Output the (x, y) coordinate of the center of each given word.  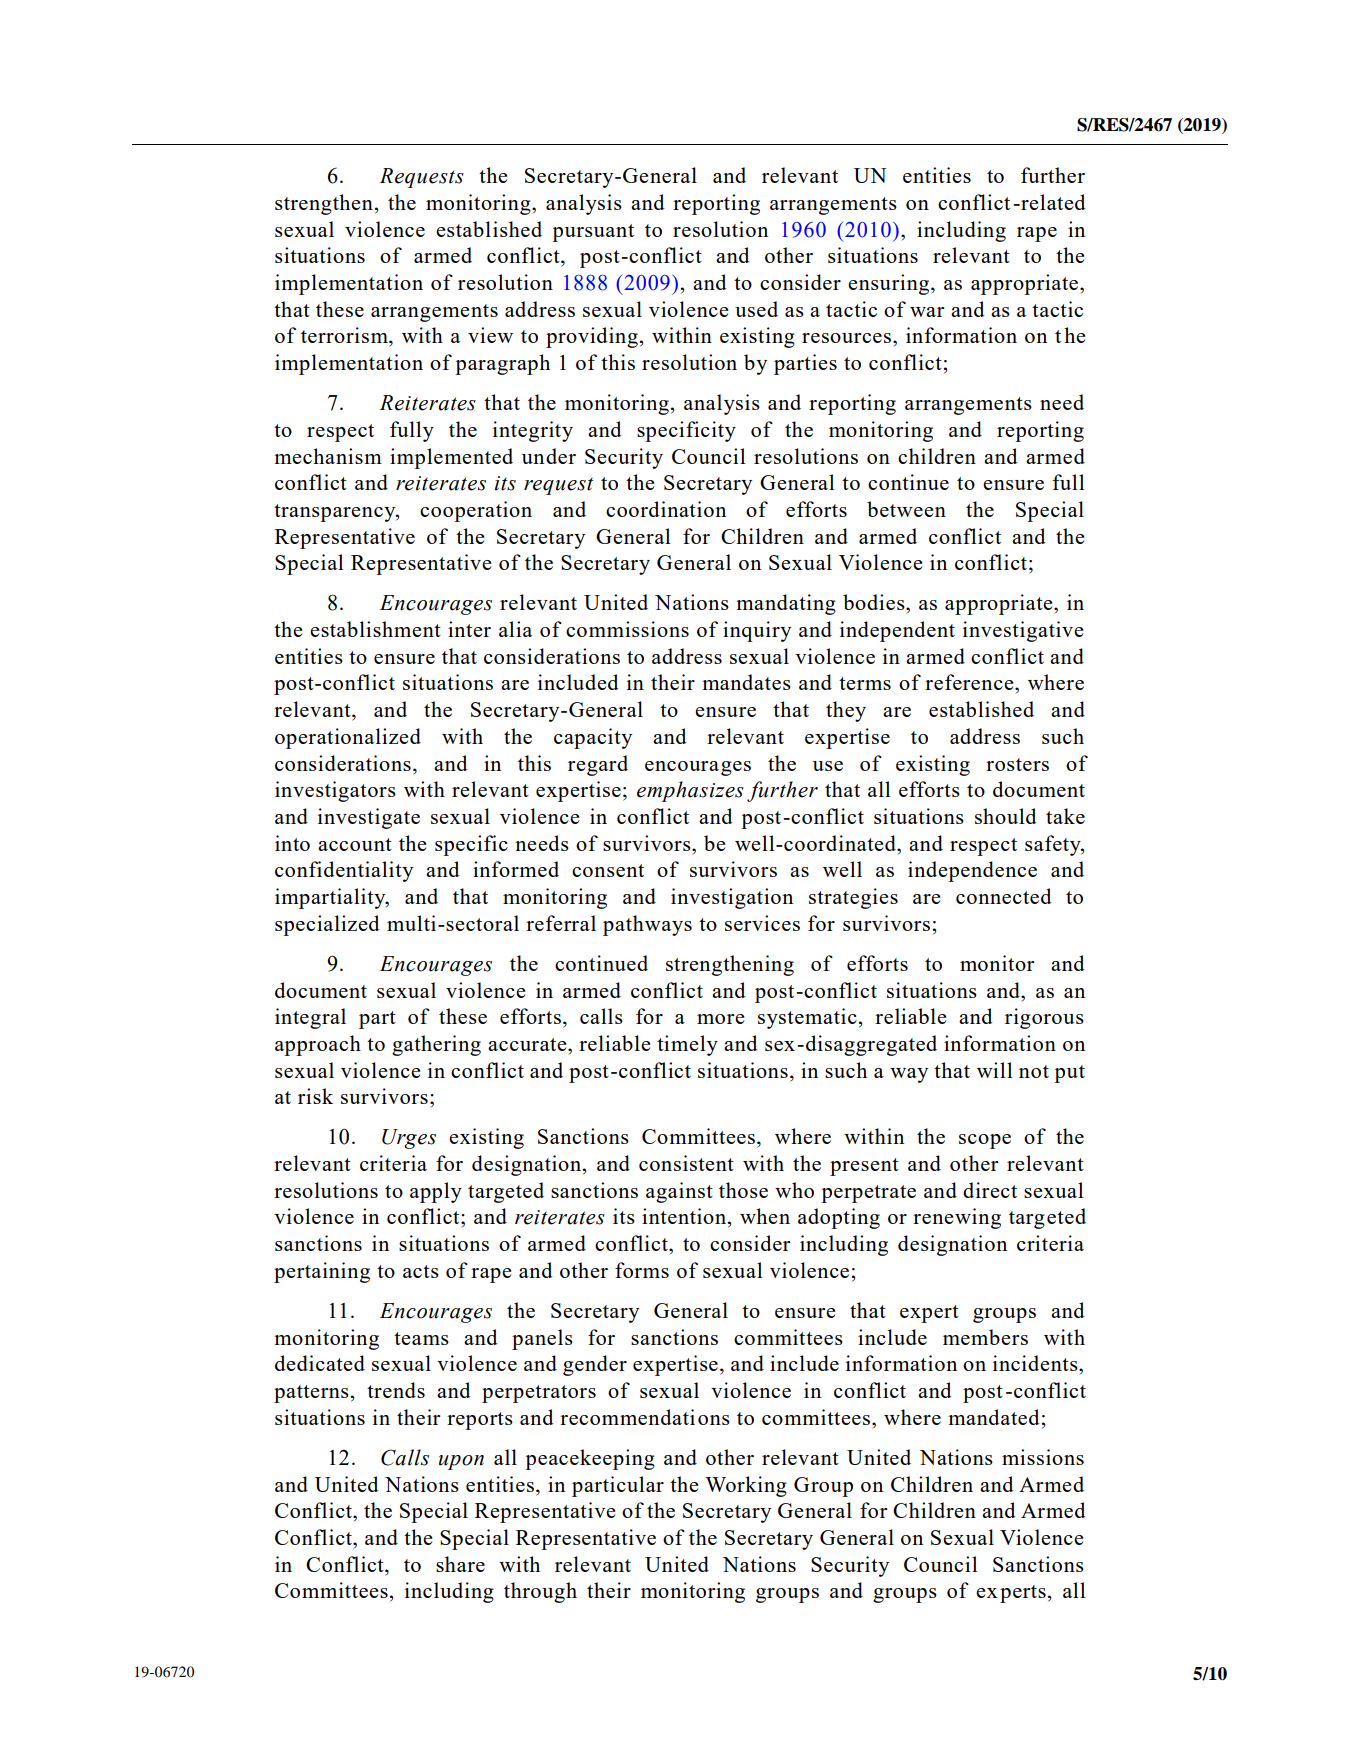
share (460, 1564)
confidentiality (344, 871)
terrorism (345, 336)
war (927, 312)
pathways (647, 925)
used (756, 309)
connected (1004, 896)
